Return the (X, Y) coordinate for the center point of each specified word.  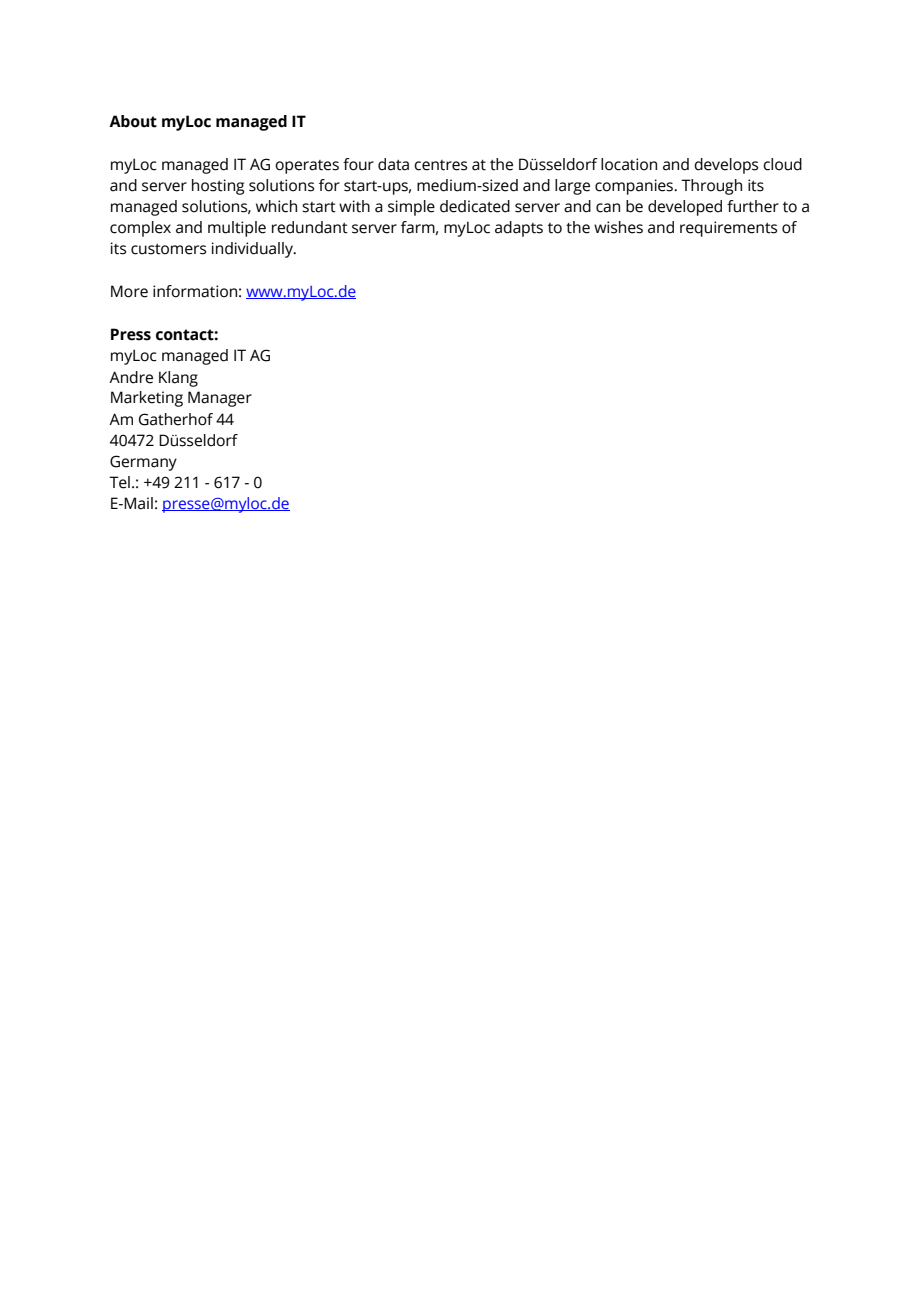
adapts (519, 229)
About (133, 121)
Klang (178, 379)
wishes (618, 227)
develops (726, 166)
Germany (143, 463)
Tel (119, 482)
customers (168, 249)
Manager (220, 399)
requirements (728, 229)
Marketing (147, 399)
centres (440, 165)
